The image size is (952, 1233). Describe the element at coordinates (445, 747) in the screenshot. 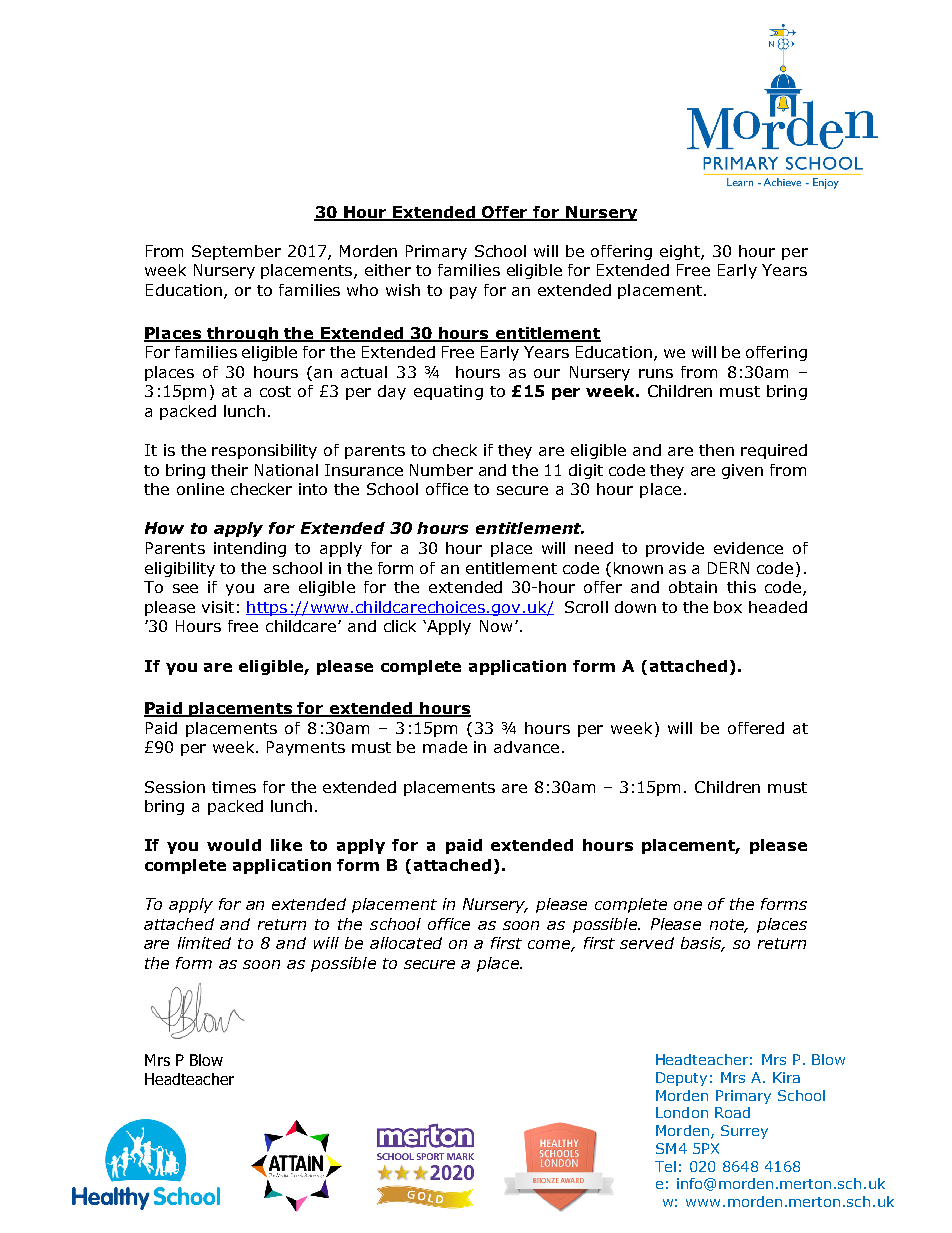

I see `made` at that location.
